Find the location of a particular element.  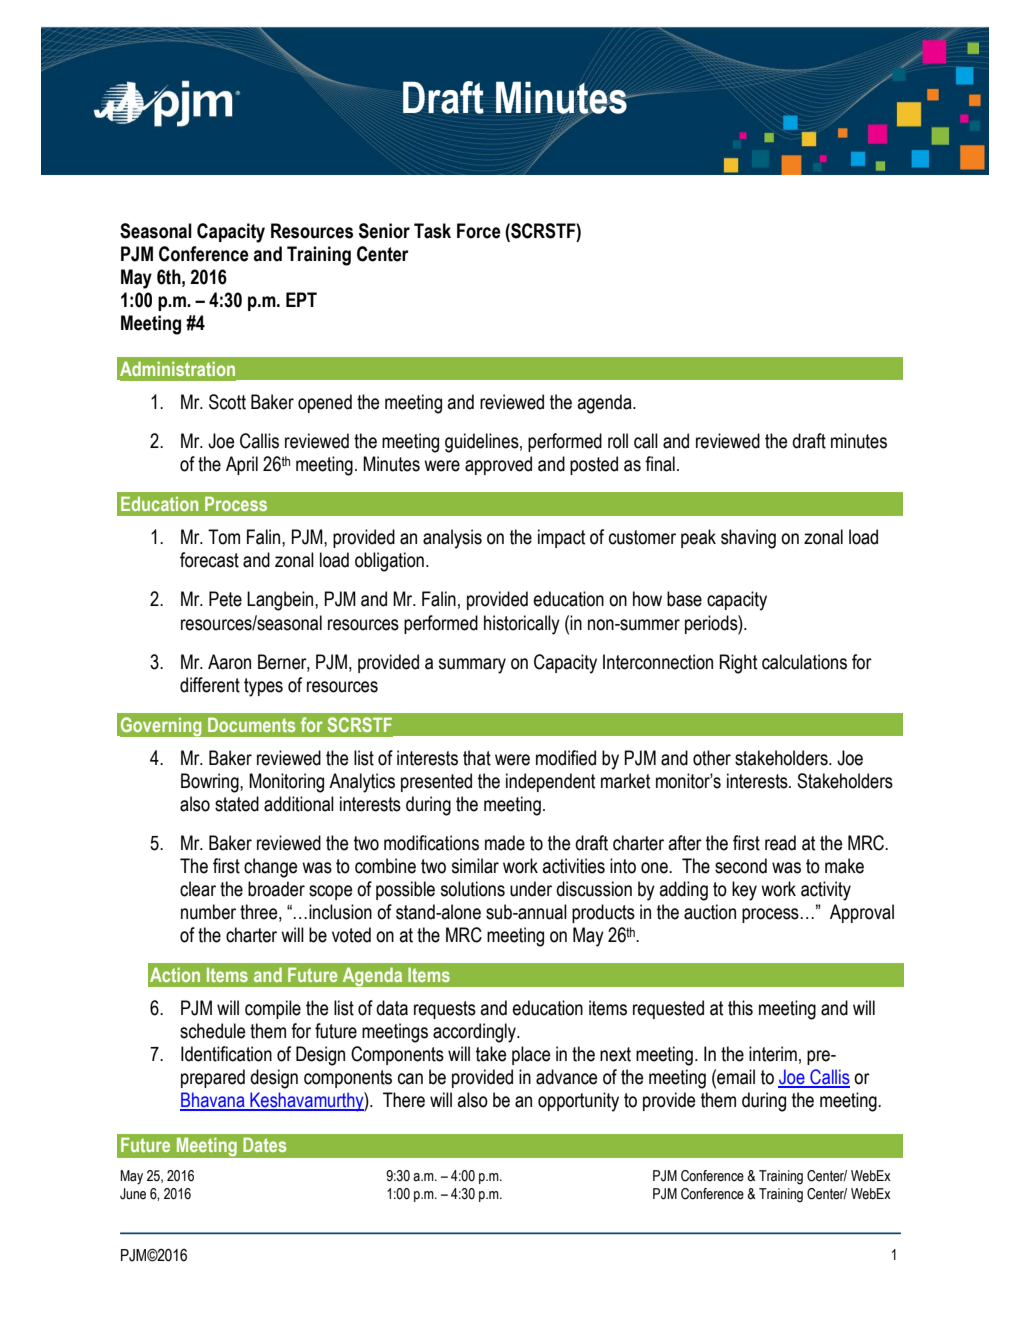

number is located at coordinates (208, 912).
